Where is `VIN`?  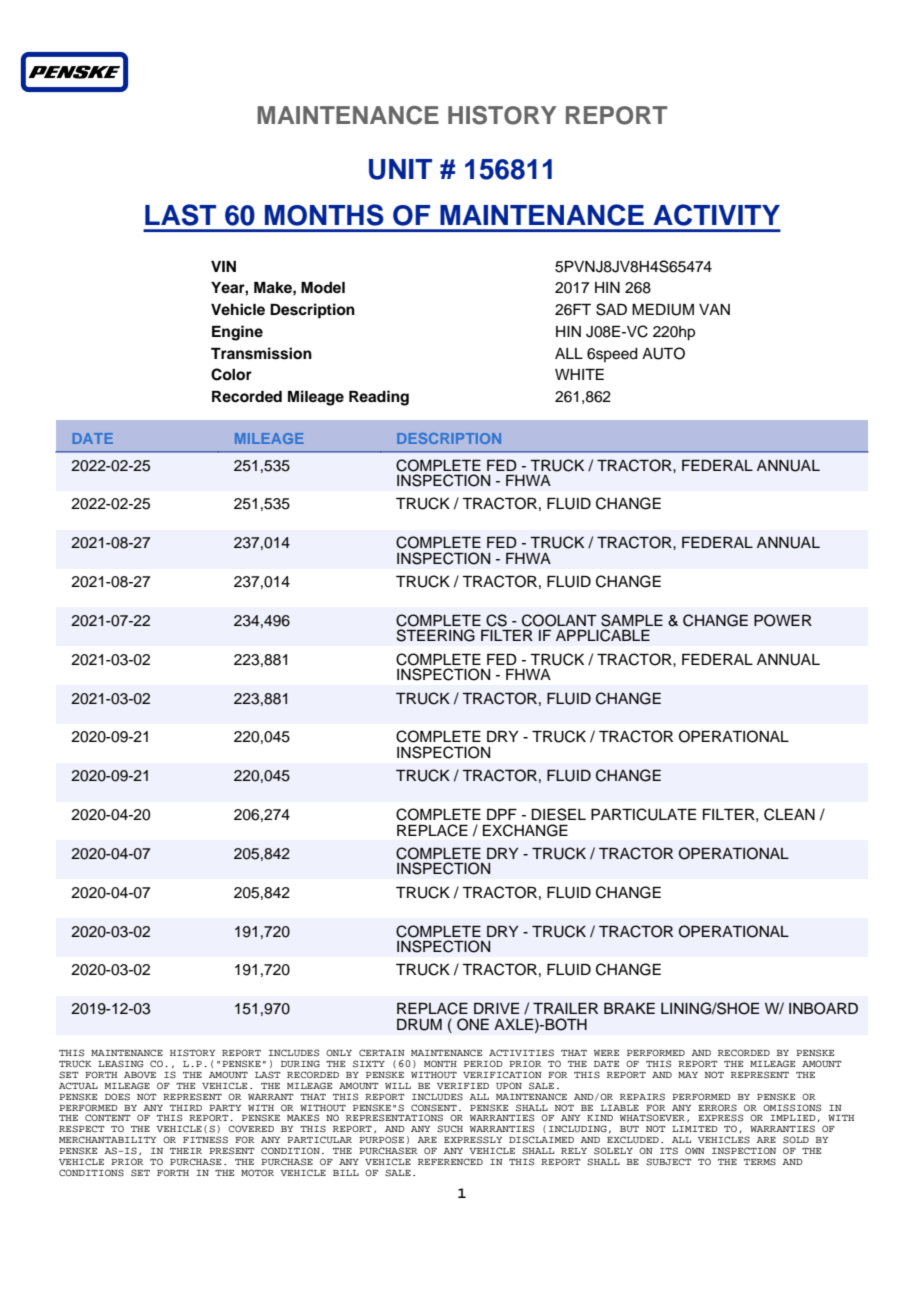 VIN is located at coordinates (223, 266).
